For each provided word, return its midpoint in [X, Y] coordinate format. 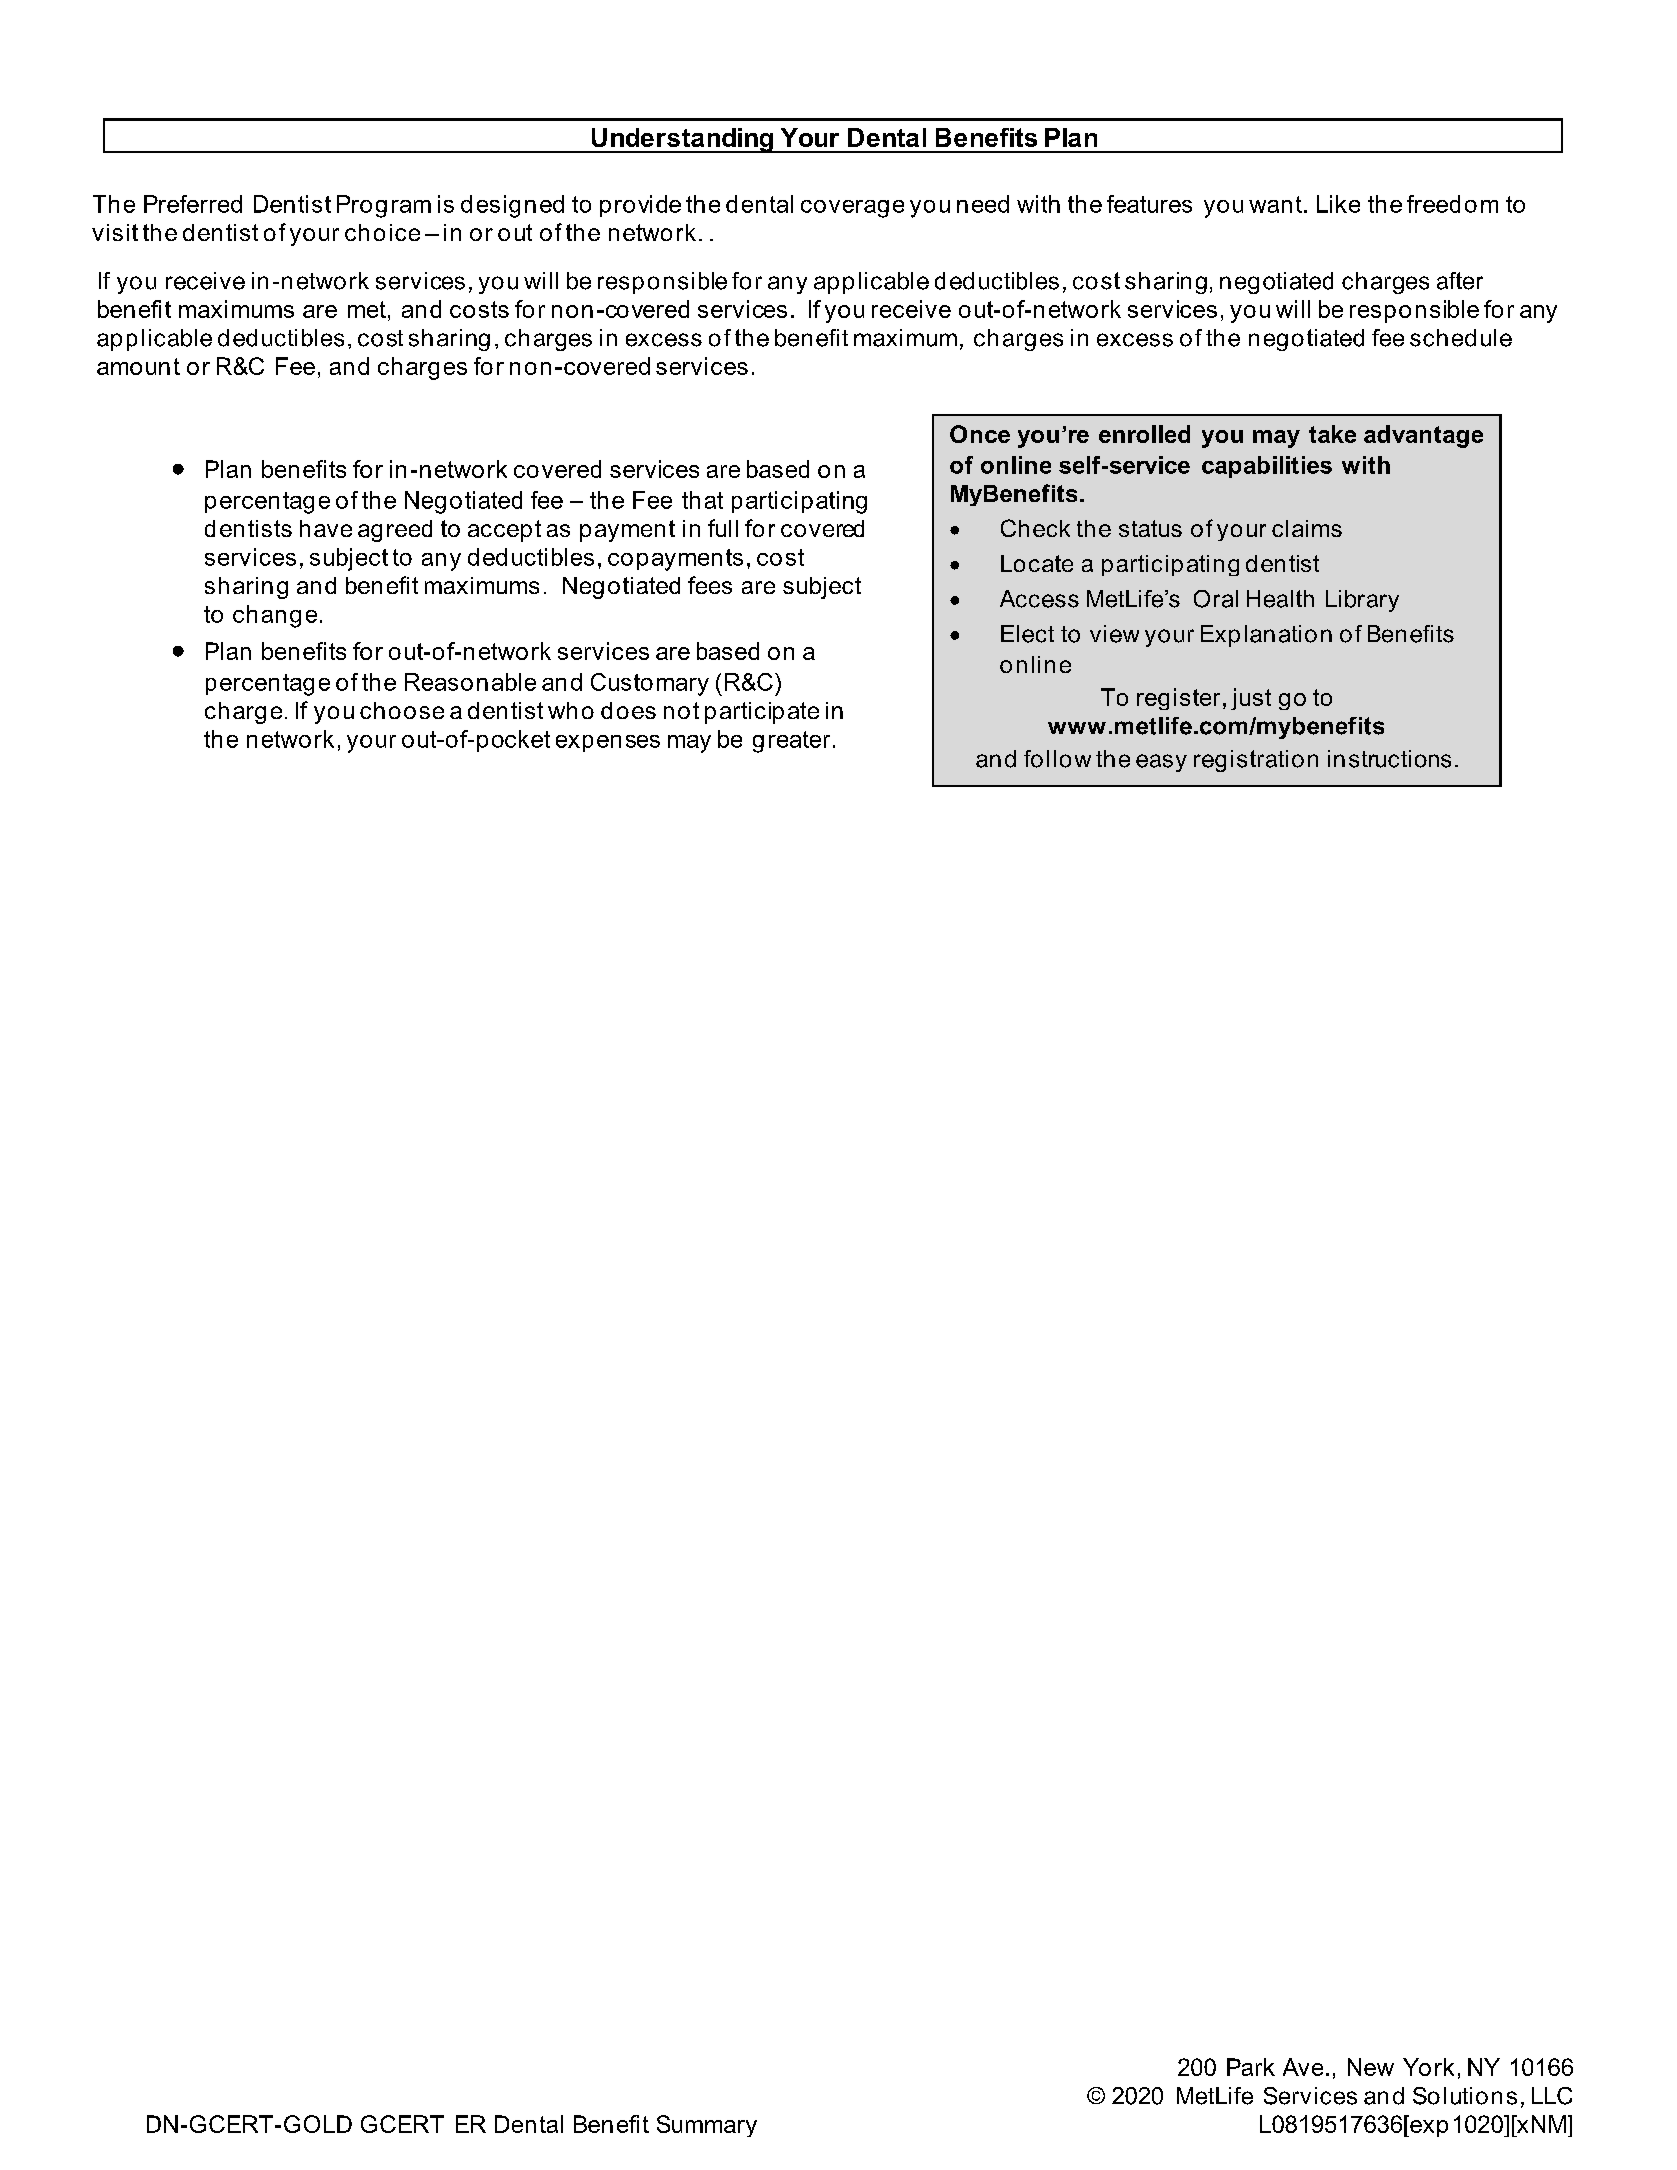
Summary [707, 2126]
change [275, 616]
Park [1251, 2067]
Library [1362, 601]
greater [791, 742]
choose [402, 710]
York [1428, 2067]
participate [762, 713]
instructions [1389, 759]
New [1371, 2067]
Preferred [193, 204]
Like [1338, 204]
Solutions [1465, 2096]
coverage [852, 209]
